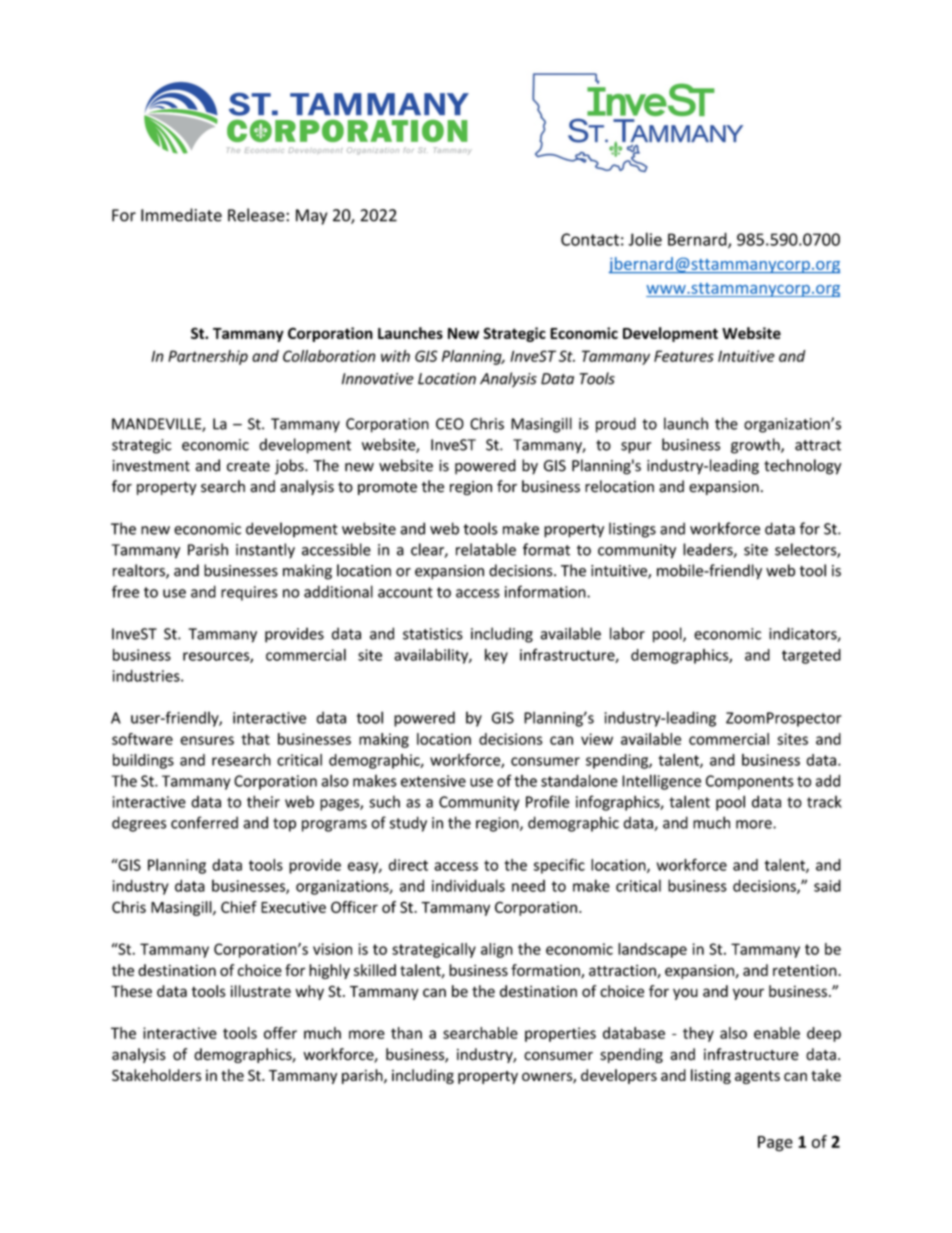 This page has width=952, height=1233. What do you see at coordinates (181, 215) in the page?
I see `Immediate` at bounding box center [181, 215].
